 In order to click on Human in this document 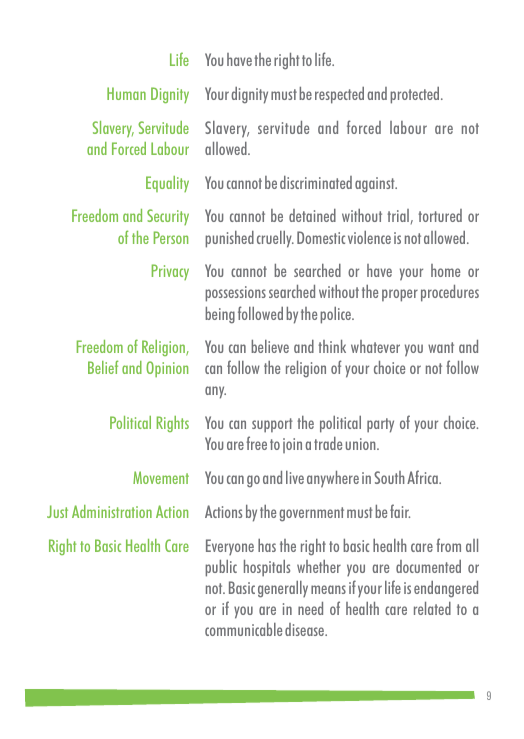, I will do `click(126, 93)`.
